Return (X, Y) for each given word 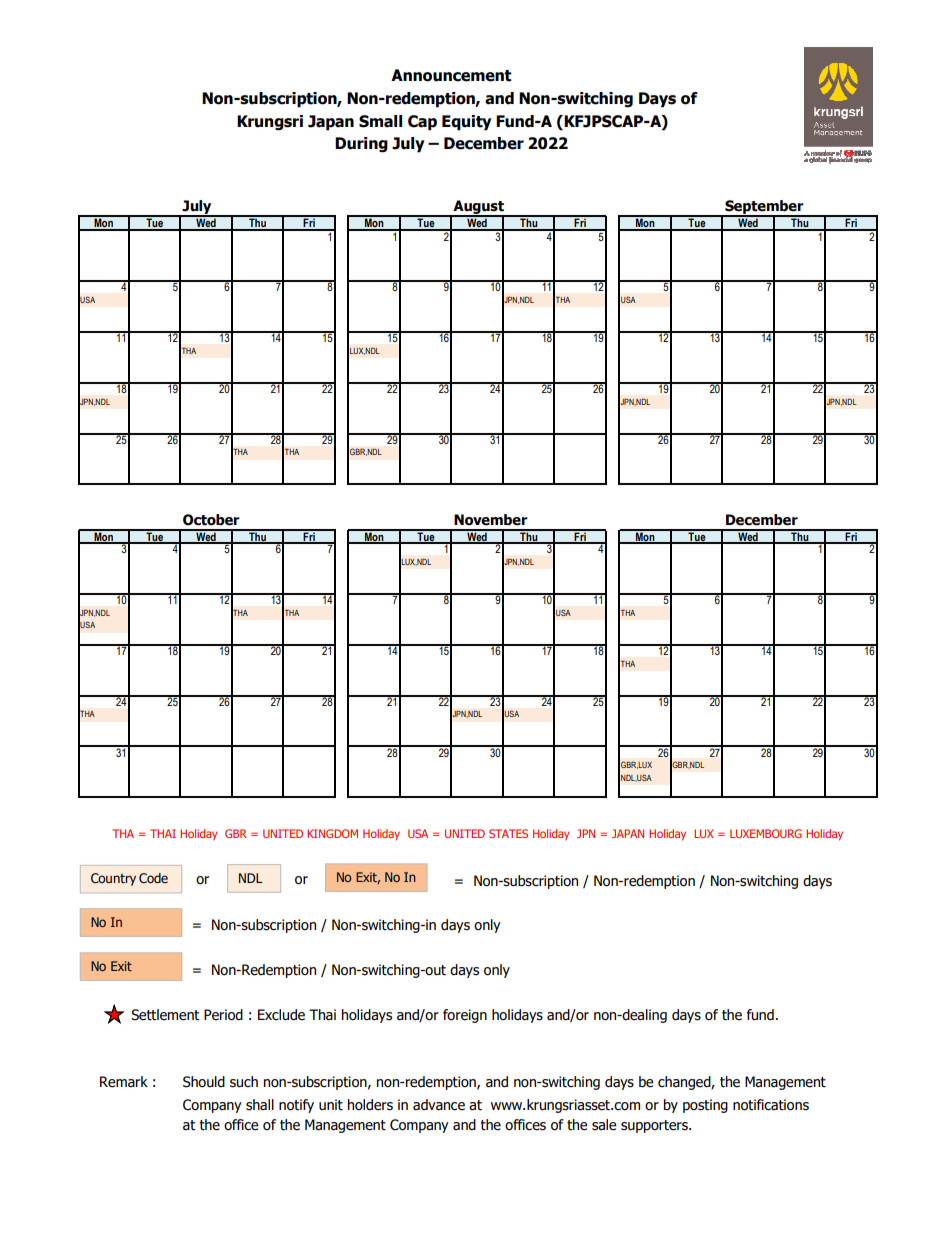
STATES (508, 833)
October (211, 520)
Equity (467, 123)
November (491, 520)
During (361, 145)
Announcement (451, 75)
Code (153, 878)
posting (705, 1106)
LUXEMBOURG (766, 833)
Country (113, 879)
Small (380, 121)
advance (439, 1105)
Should (204, 1082)
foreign (465, 1016)
